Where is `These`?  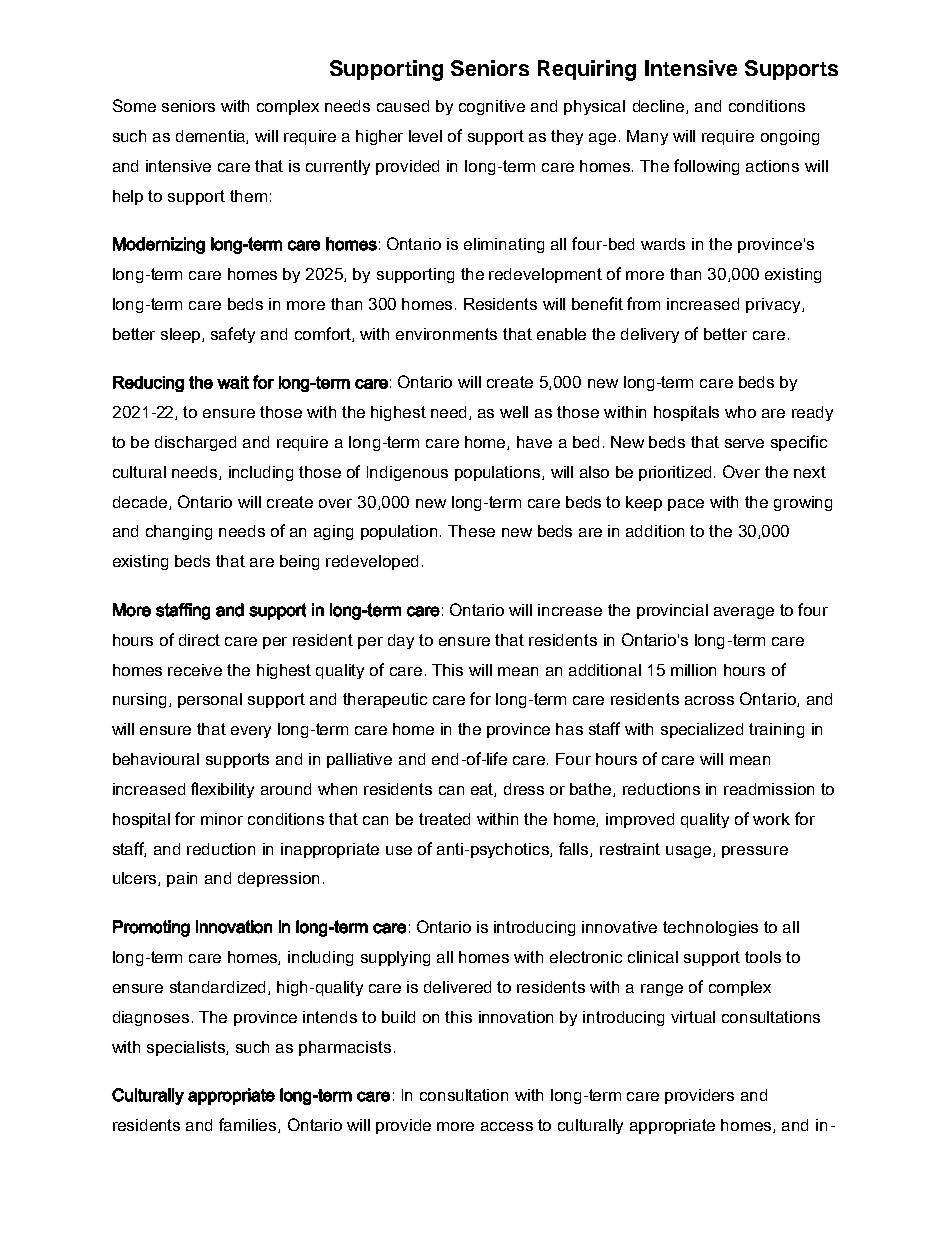
These is located at coordinates (471, 531).
